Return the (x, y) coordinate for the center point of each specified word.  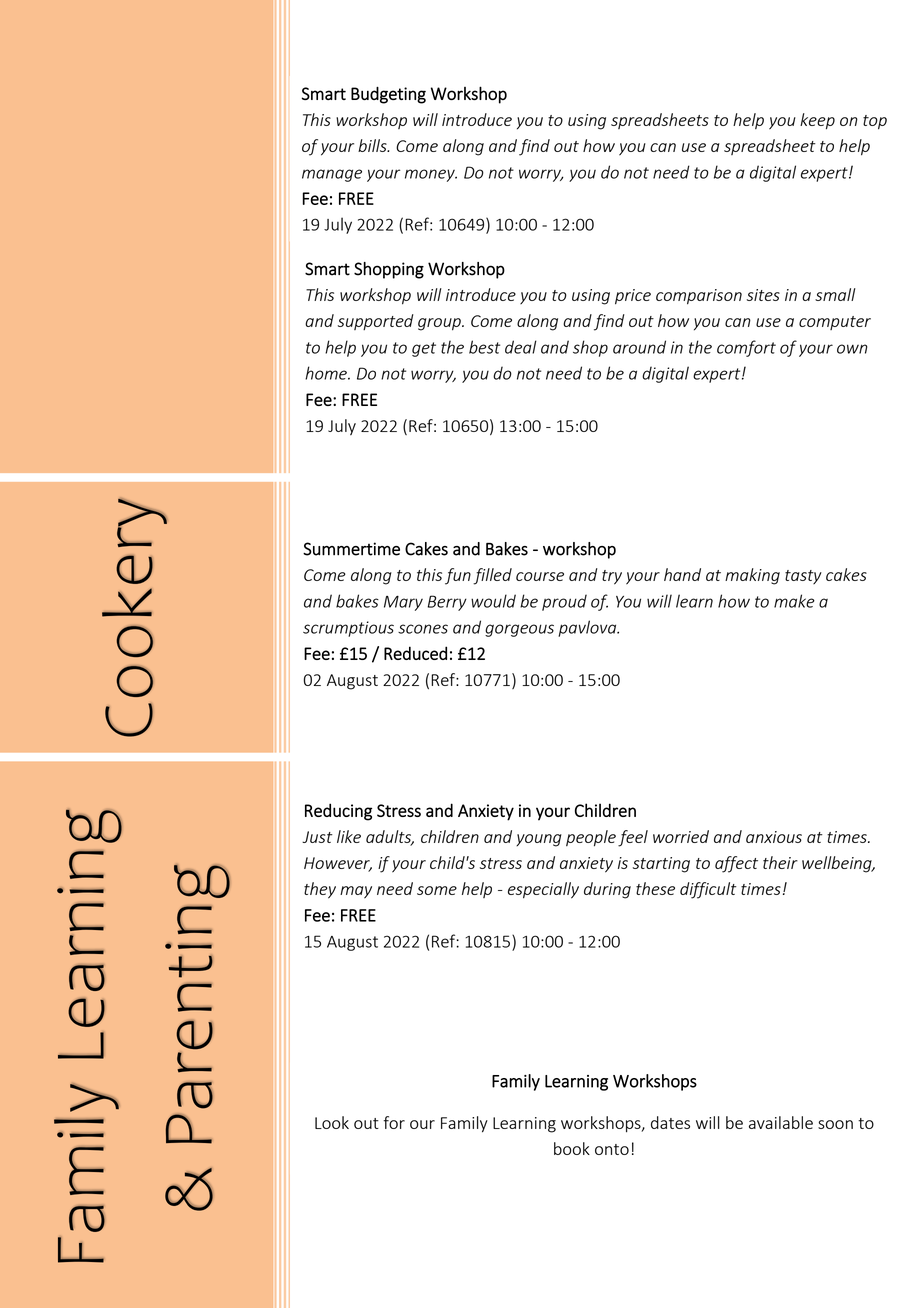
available (781, 1122)
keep (817, 121)
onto (612, 1149)
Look (332, 1122)
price (633, 297)
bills (373, 145)
